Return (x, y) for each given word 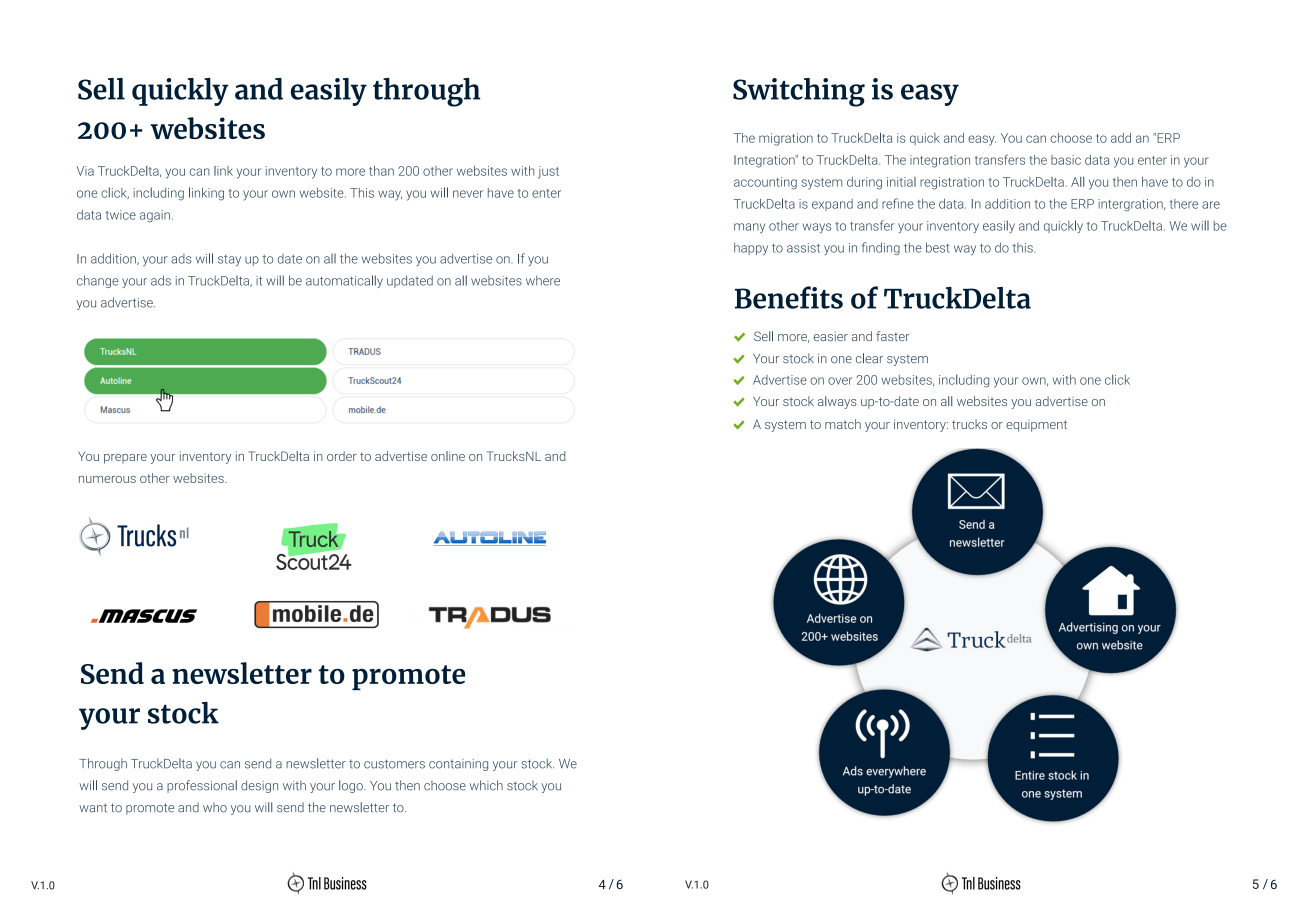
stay (229, 260)
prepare (125, 459)
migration (786, 139)
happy (751, 248)
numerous (107, 479)
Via (85, 171)
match (843, 424)
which (486, 785)
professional (202, 786)
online (448, 456)
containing (458, 765)
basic (1066, 160)
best (938, 247)
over (840, 381)
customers (394, 764)
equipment (1036, 426)
